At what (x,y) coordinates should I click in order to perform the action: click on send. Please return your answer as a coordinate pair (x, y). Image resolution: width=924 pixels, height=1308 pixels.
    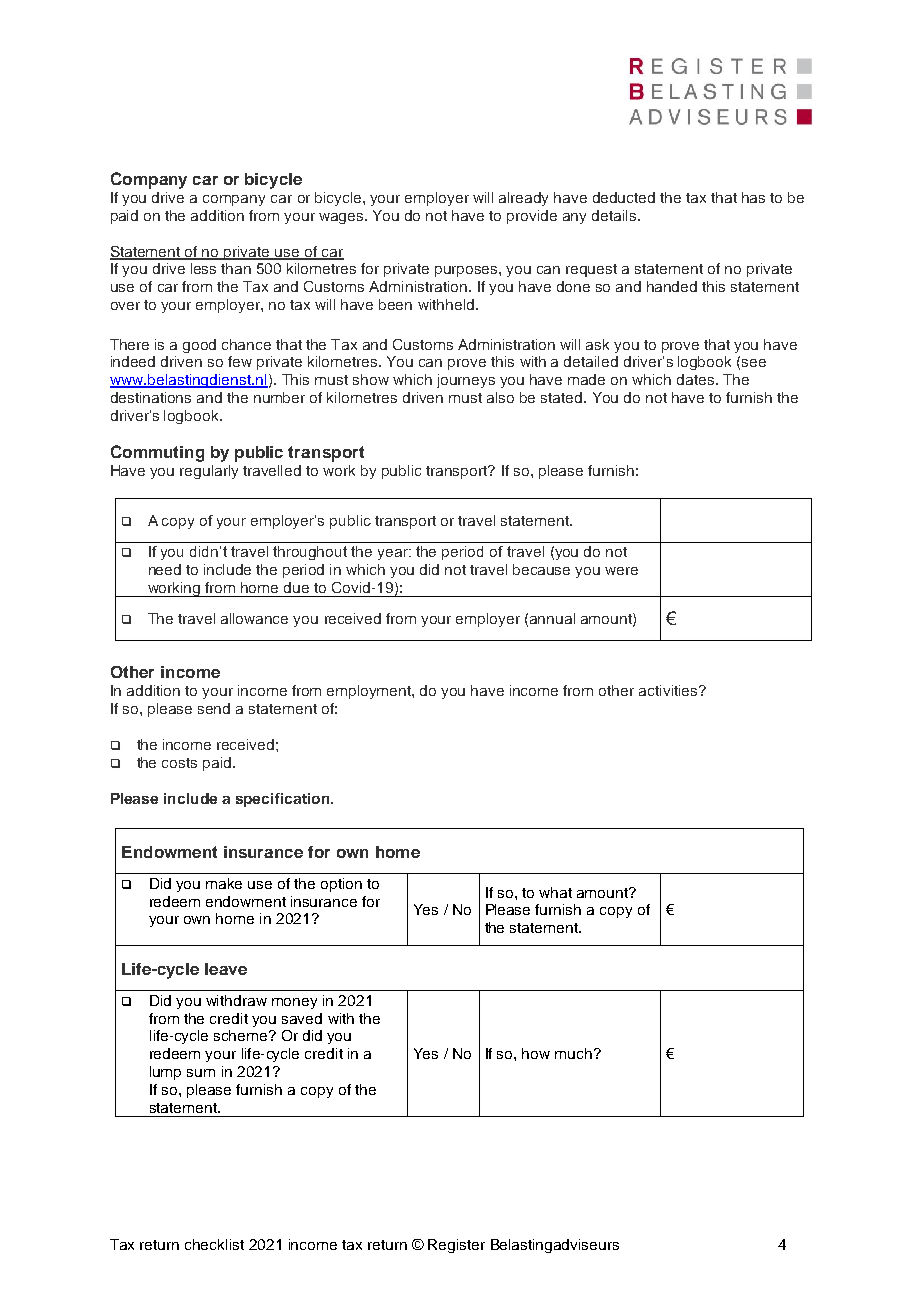
    Looking at the image, I should click on (214, 708).
